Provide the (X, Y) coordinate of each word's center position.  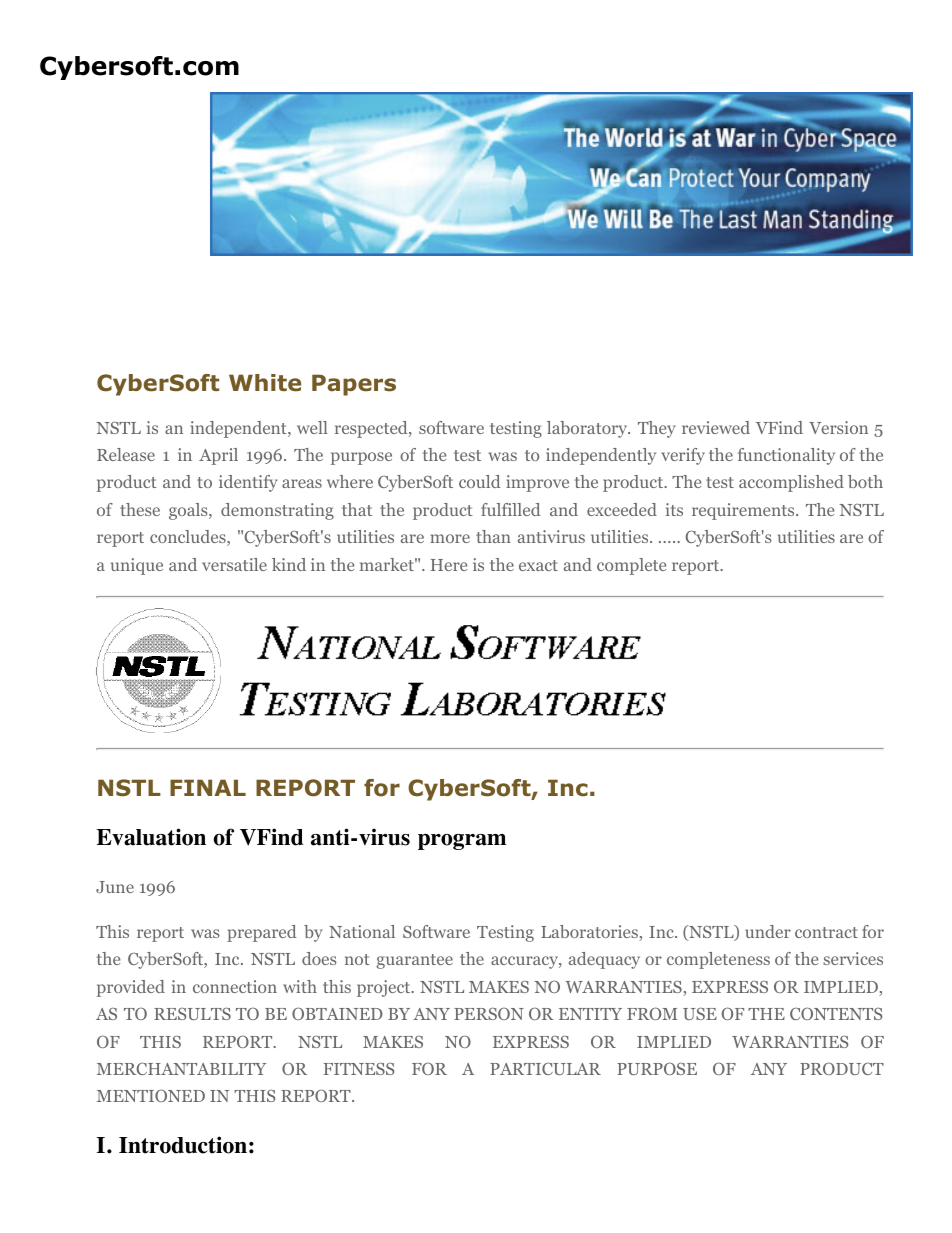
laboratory (588, 429)
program (462, 842)
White (265, 383)
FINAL (208, 787)
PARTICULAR (545, 1069)
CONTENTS (836, 1013)
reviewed (716, 427)
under (768, 931)
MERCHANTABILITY (181, 1069)
